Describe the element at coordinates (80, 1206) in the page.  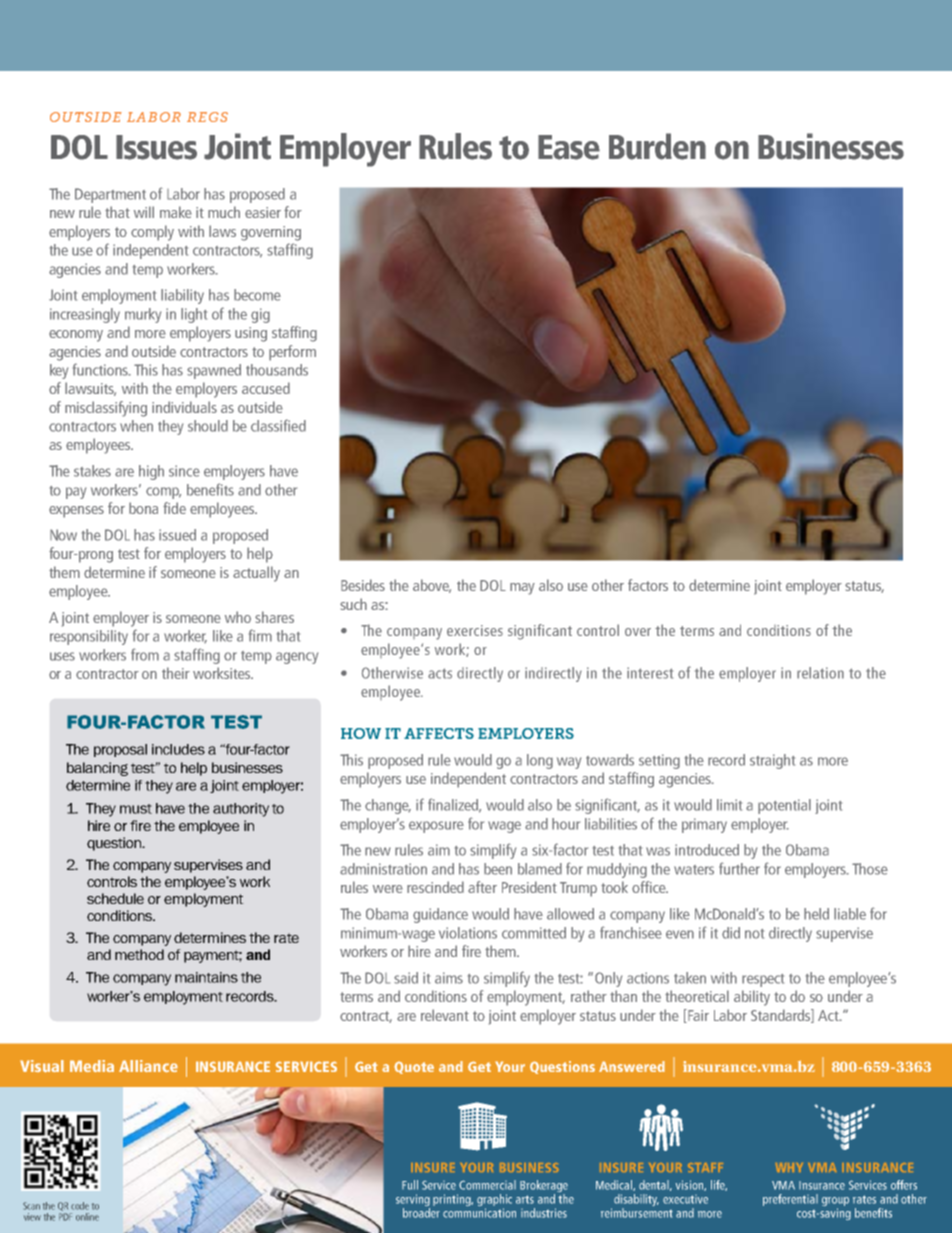
I see `code` at that location.
